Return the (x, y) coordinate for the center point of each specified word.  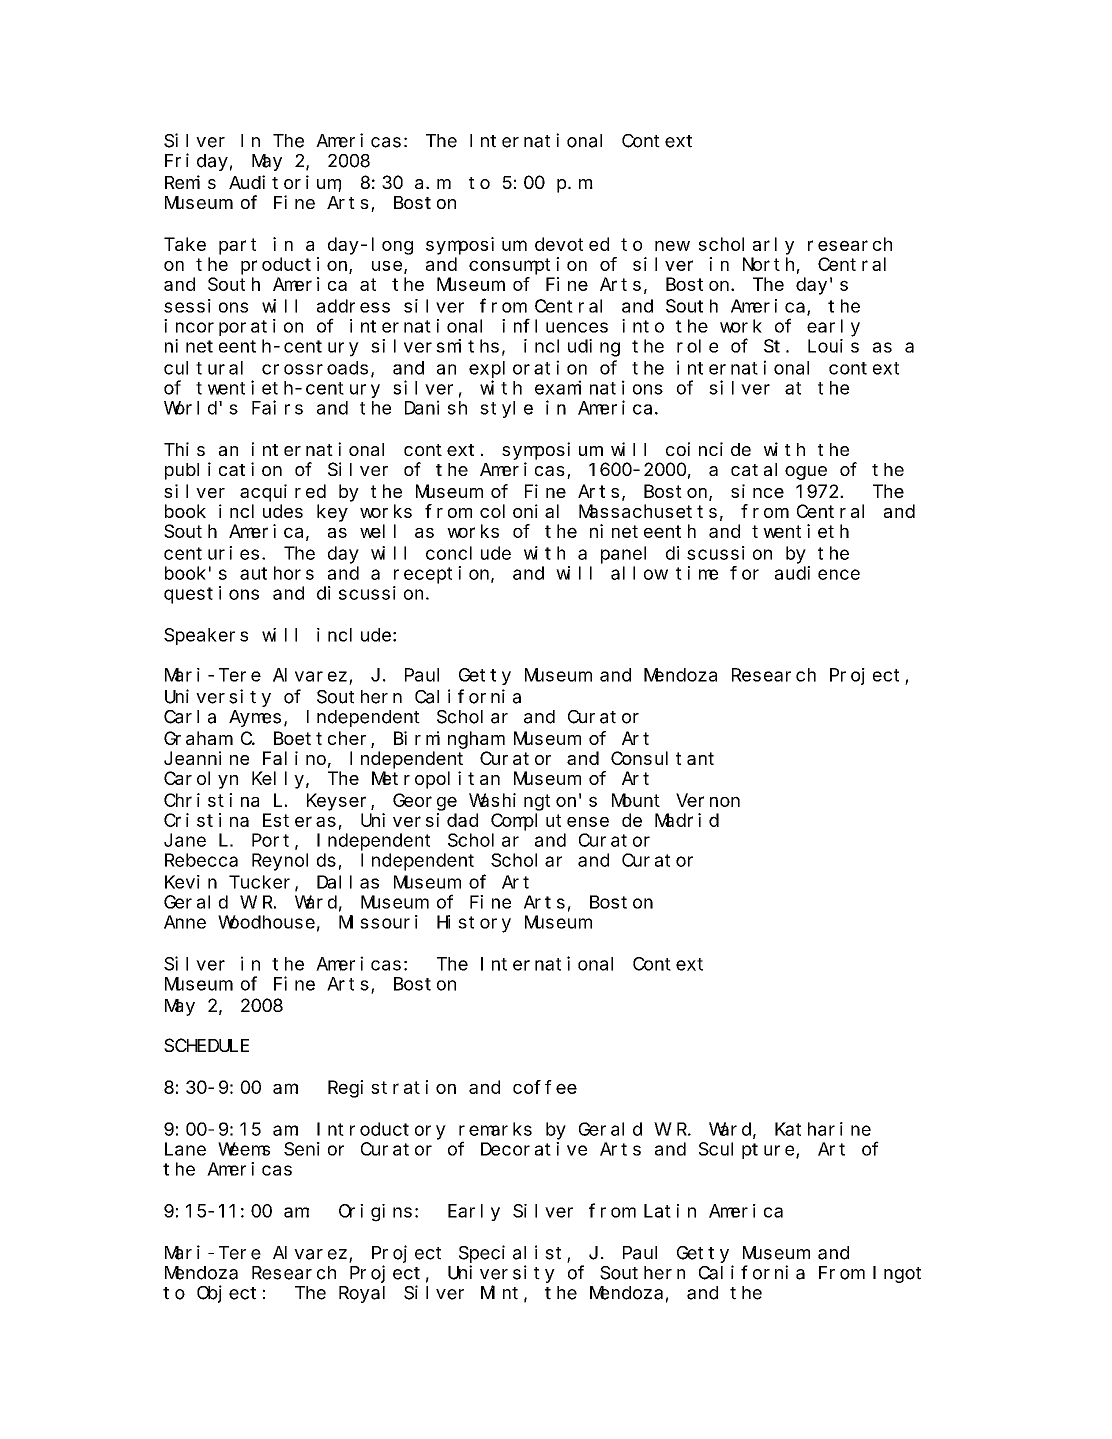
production (295, 266)
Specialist (510, 1254)
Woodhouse (266, 922)
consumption (528, 266)
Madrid (687, 820)
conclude (468, 553)
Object (226, 1294)
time (697, 573)
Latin (670, 1211)
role (697, 346)
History (474, 924)
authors (277, 573)
